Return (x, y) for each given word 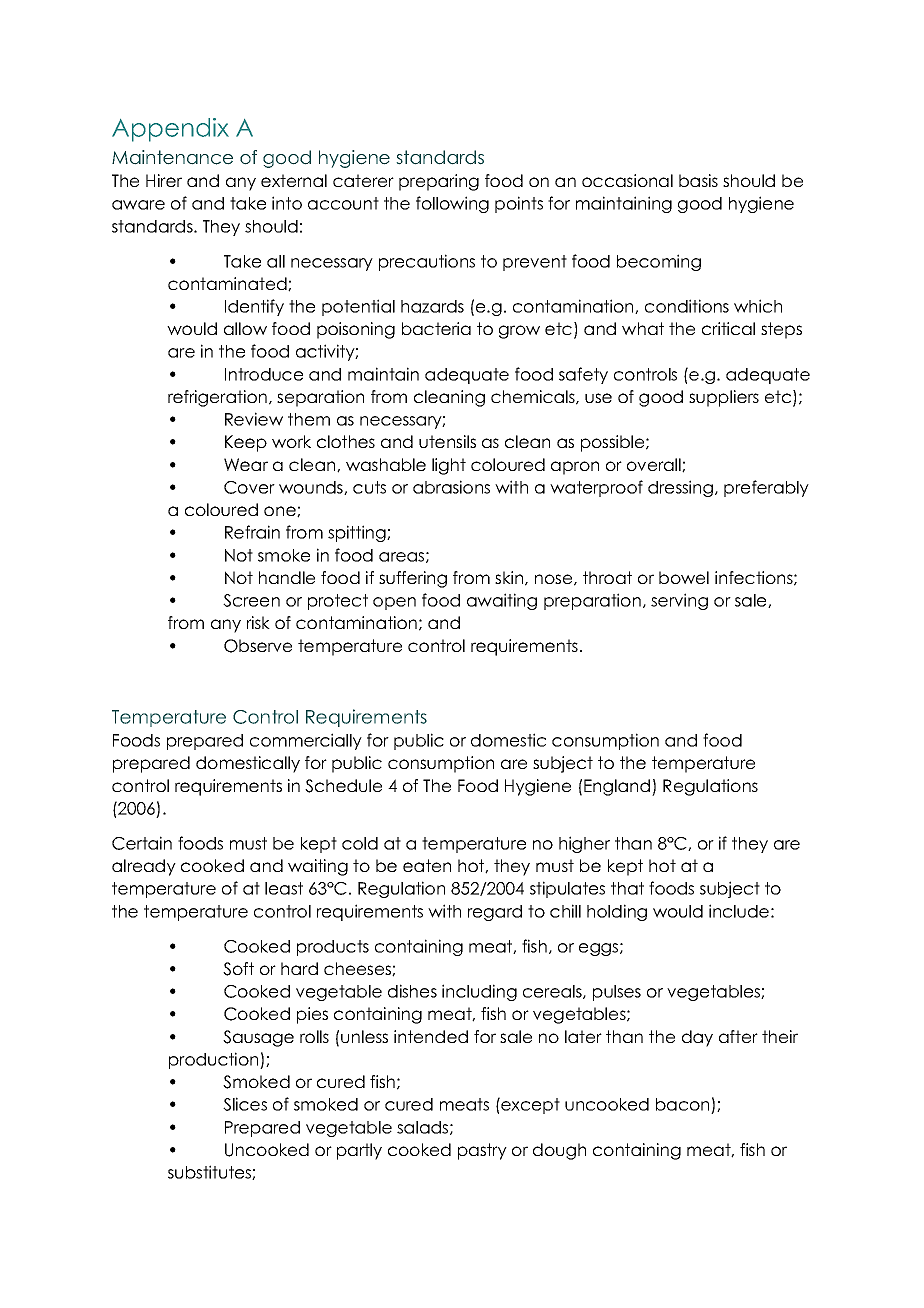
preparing (439, 182)
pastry (482, 1151)
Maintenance (172, 157)
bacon (684, 1106)
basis (698, 180)
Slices (245, 1104)
